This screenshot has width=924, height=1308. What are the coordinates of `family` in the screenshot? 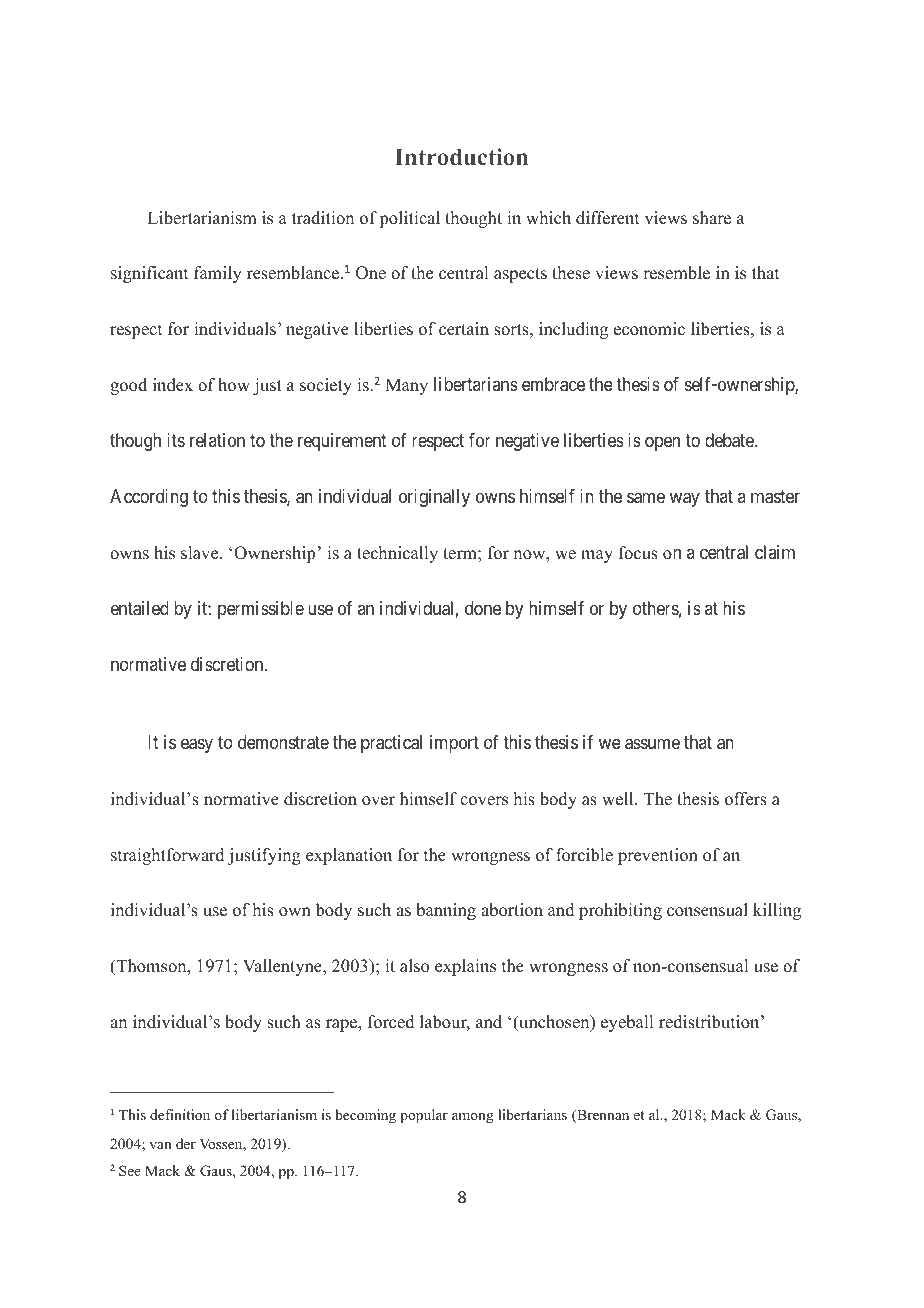 It's located at (218, 274).
